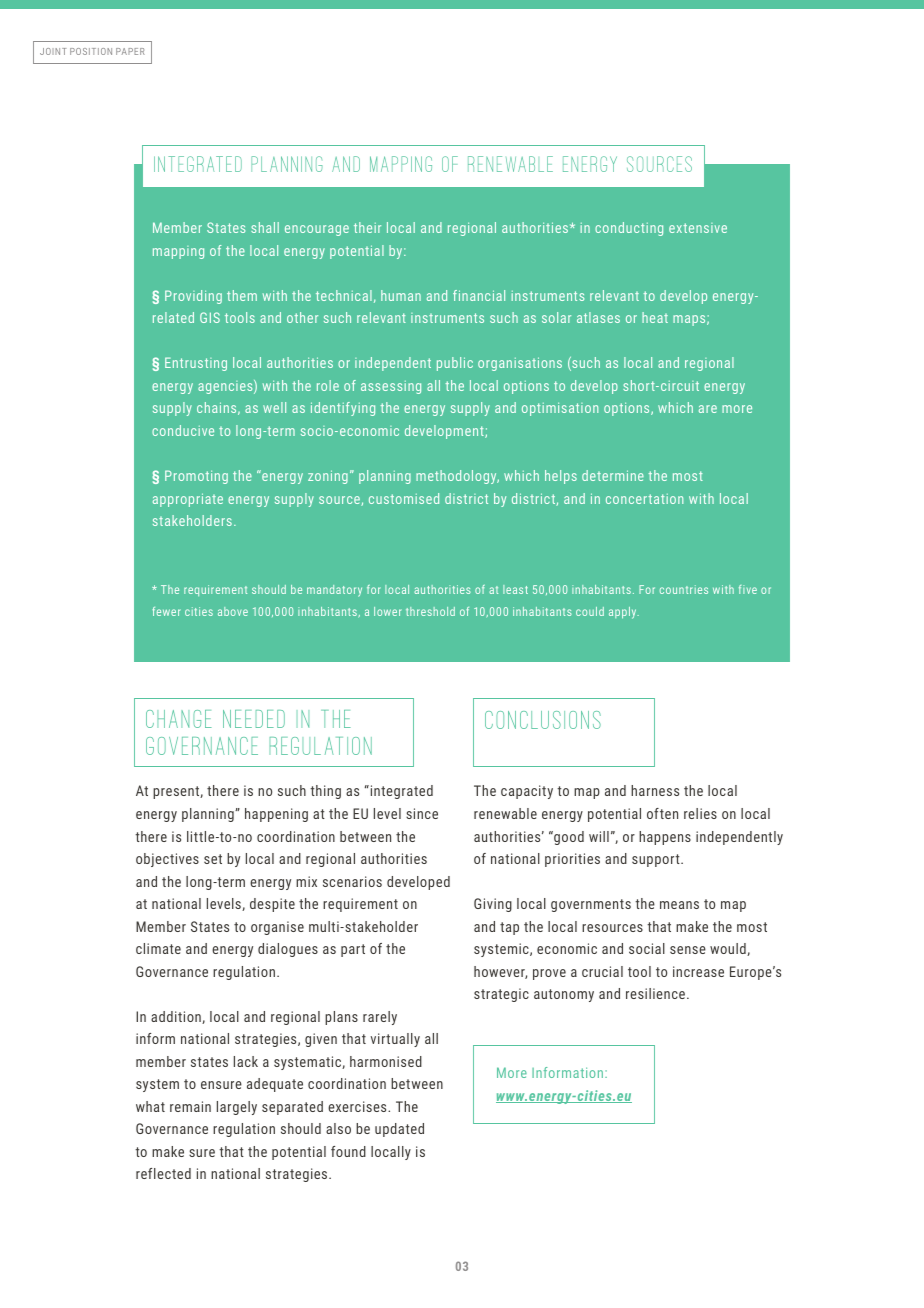  I want to click on what, so click(150, 1106).
